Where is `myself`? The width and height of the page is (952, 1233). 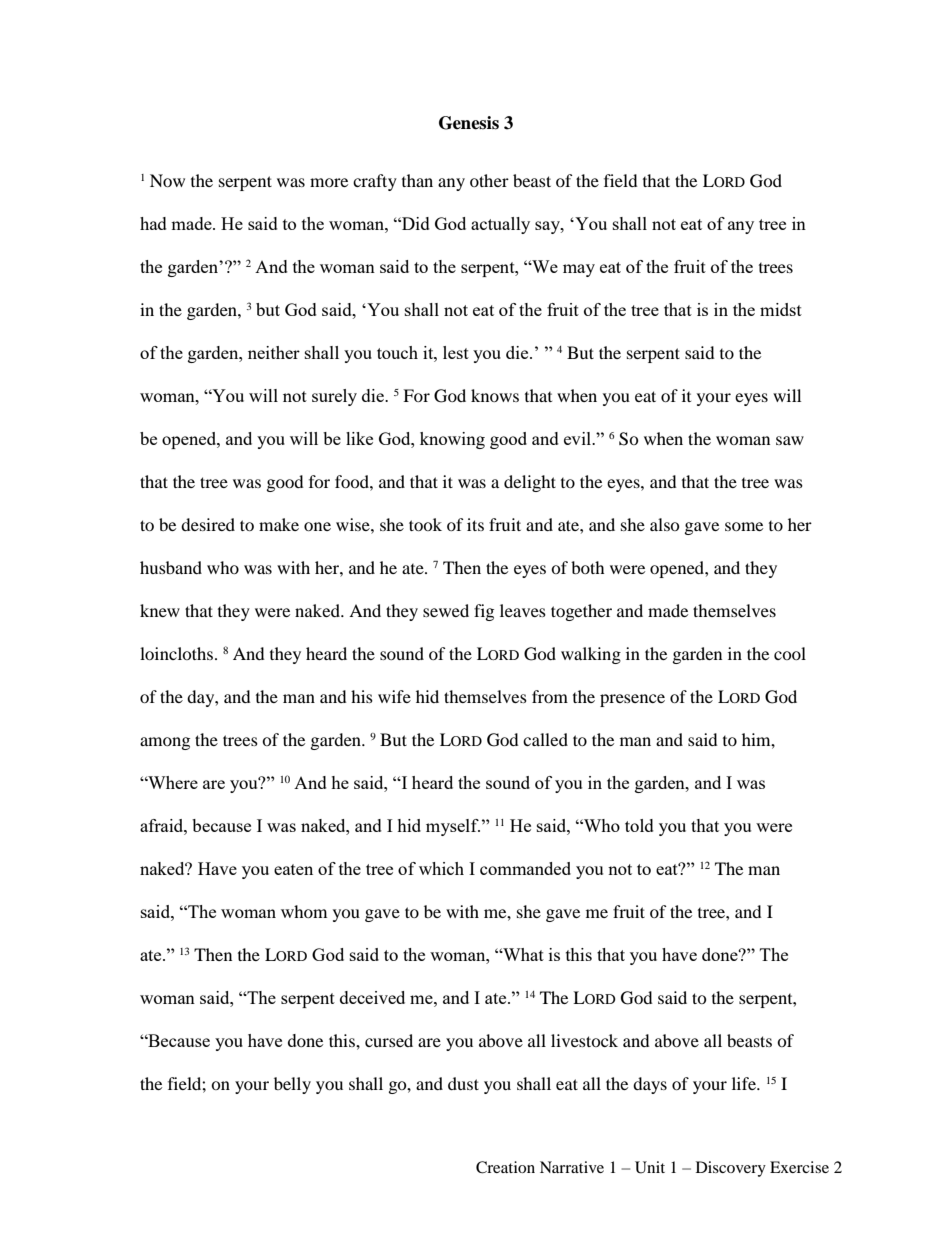 myself is located at coordinates (453, 827).
